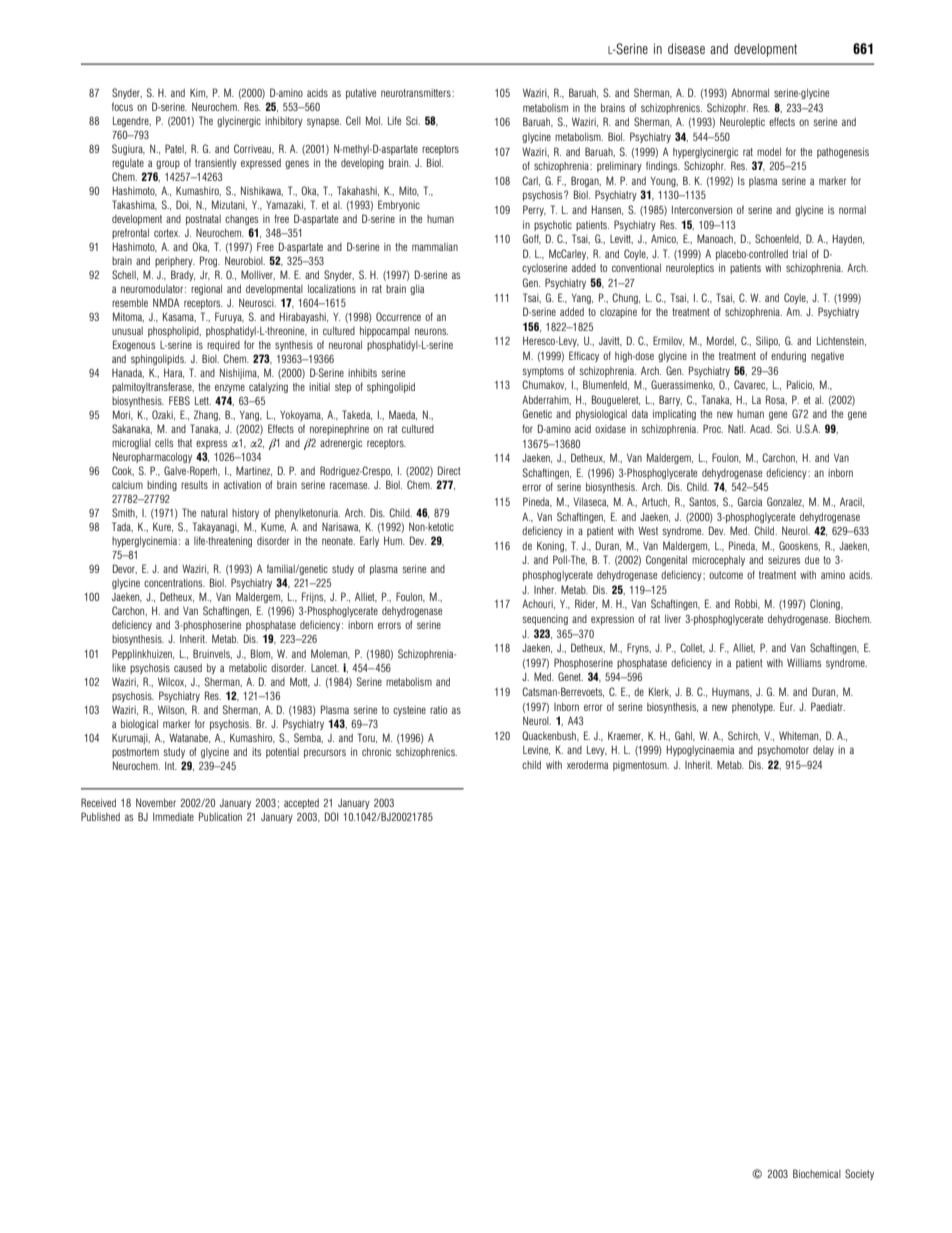 This page has height=1233, width=952. I want to click on that, so click(185, 443).
